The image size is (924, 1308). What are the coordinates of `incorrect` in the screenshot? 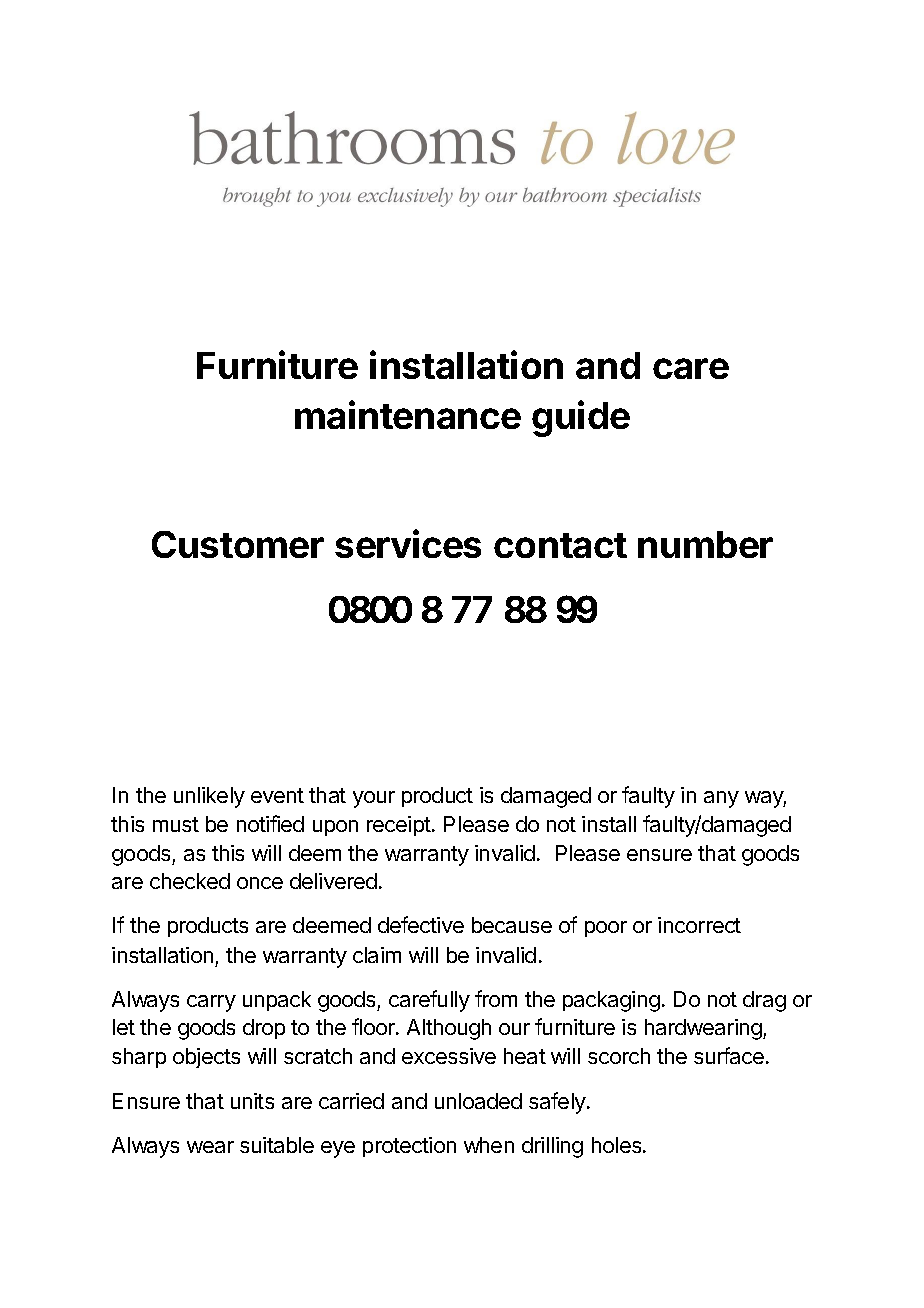 It's located at (699, 925).
